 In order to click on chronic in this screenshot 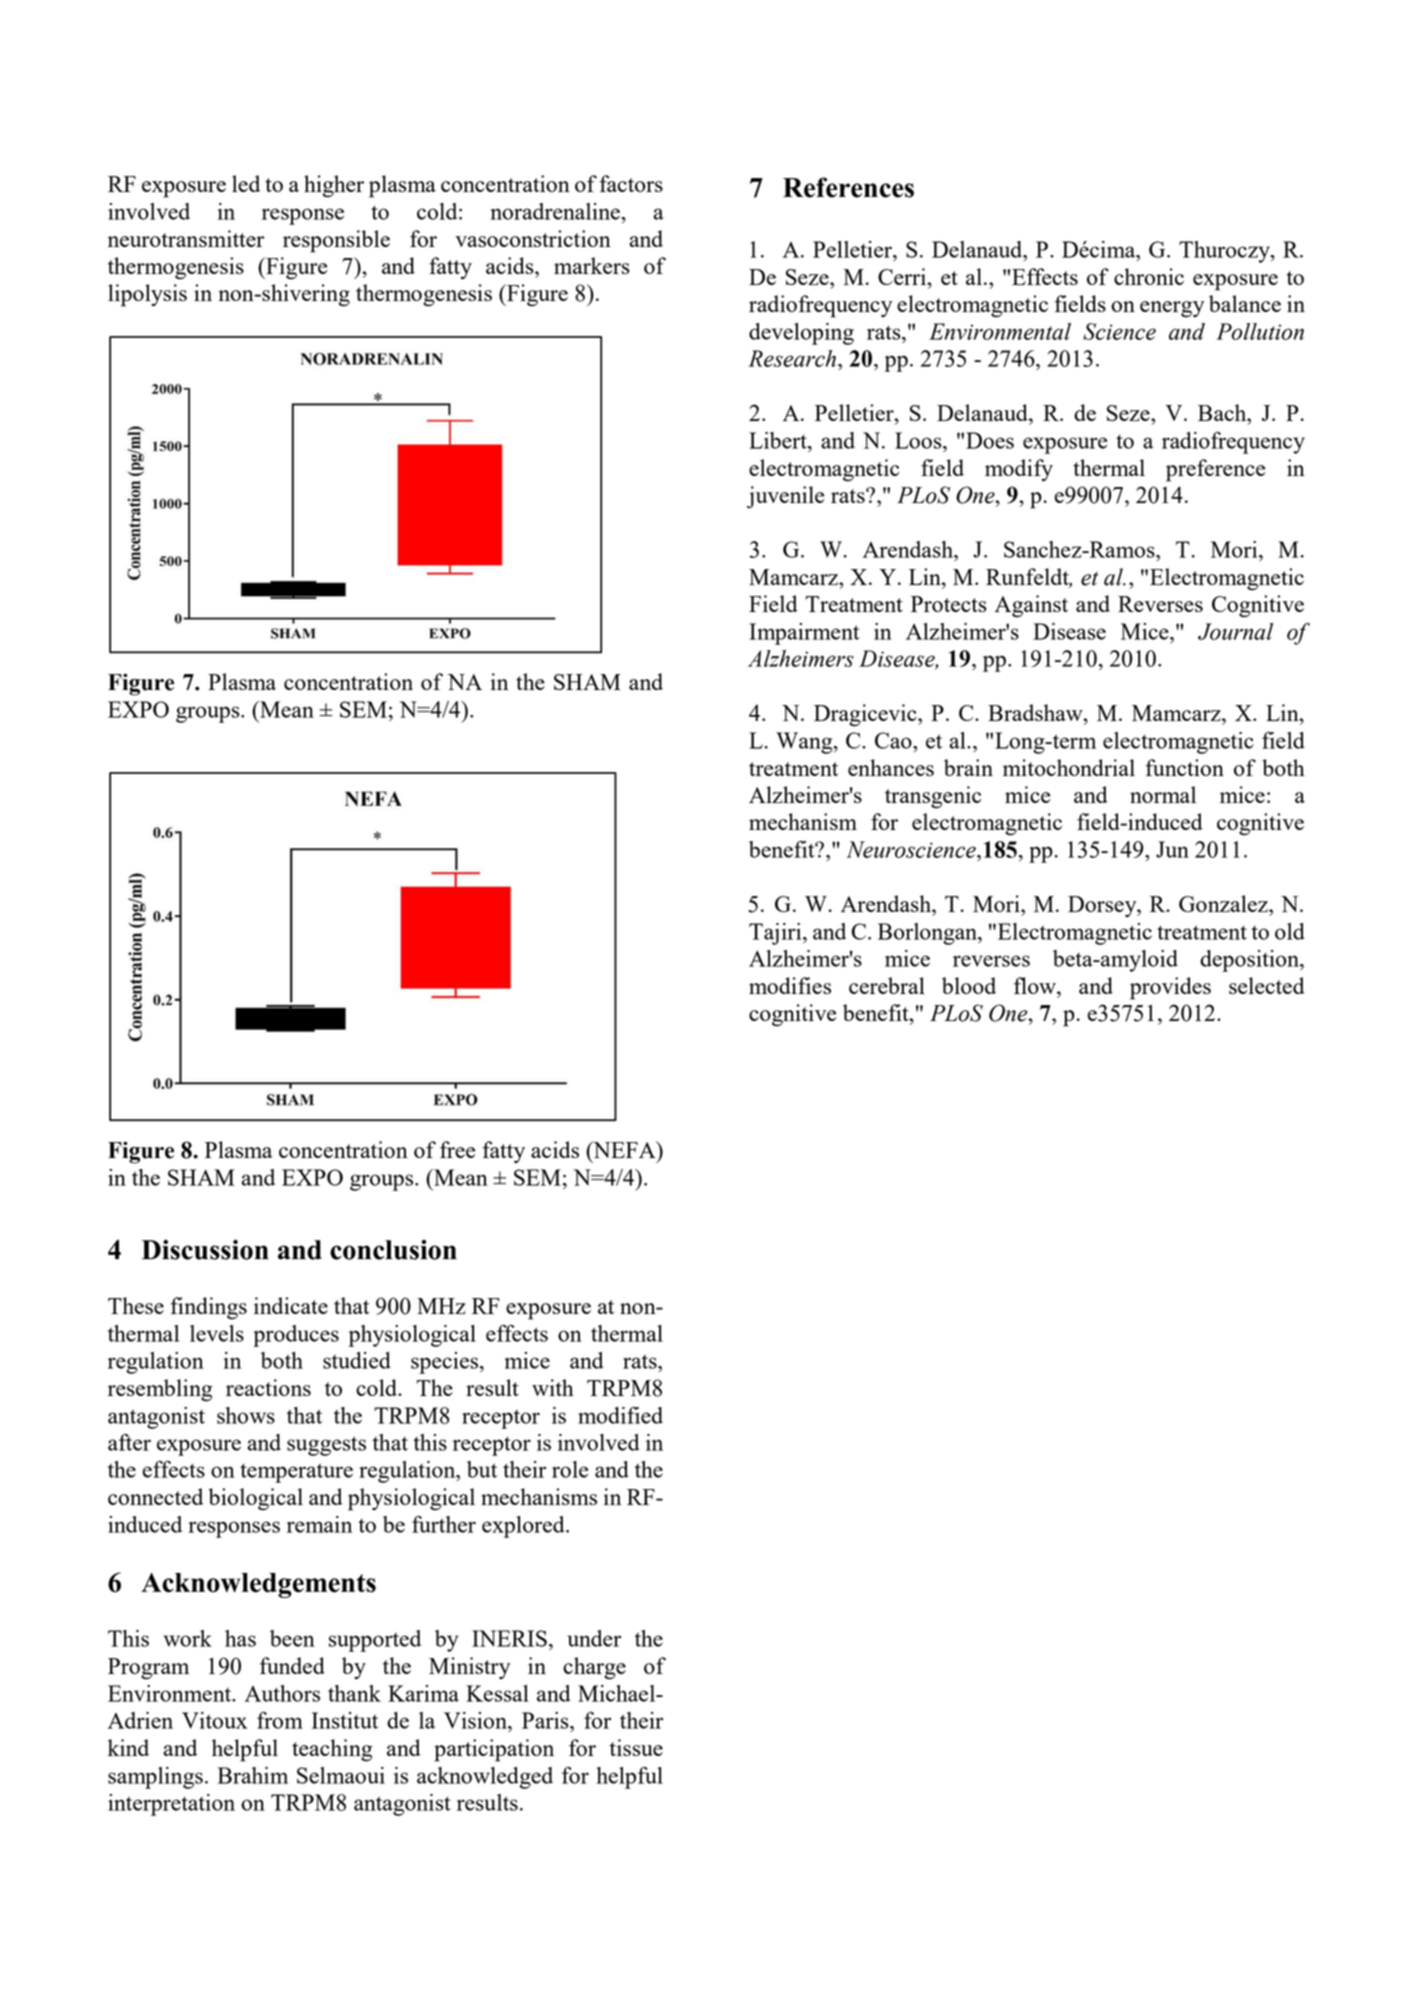, I will do `click(1149, 276)`.
